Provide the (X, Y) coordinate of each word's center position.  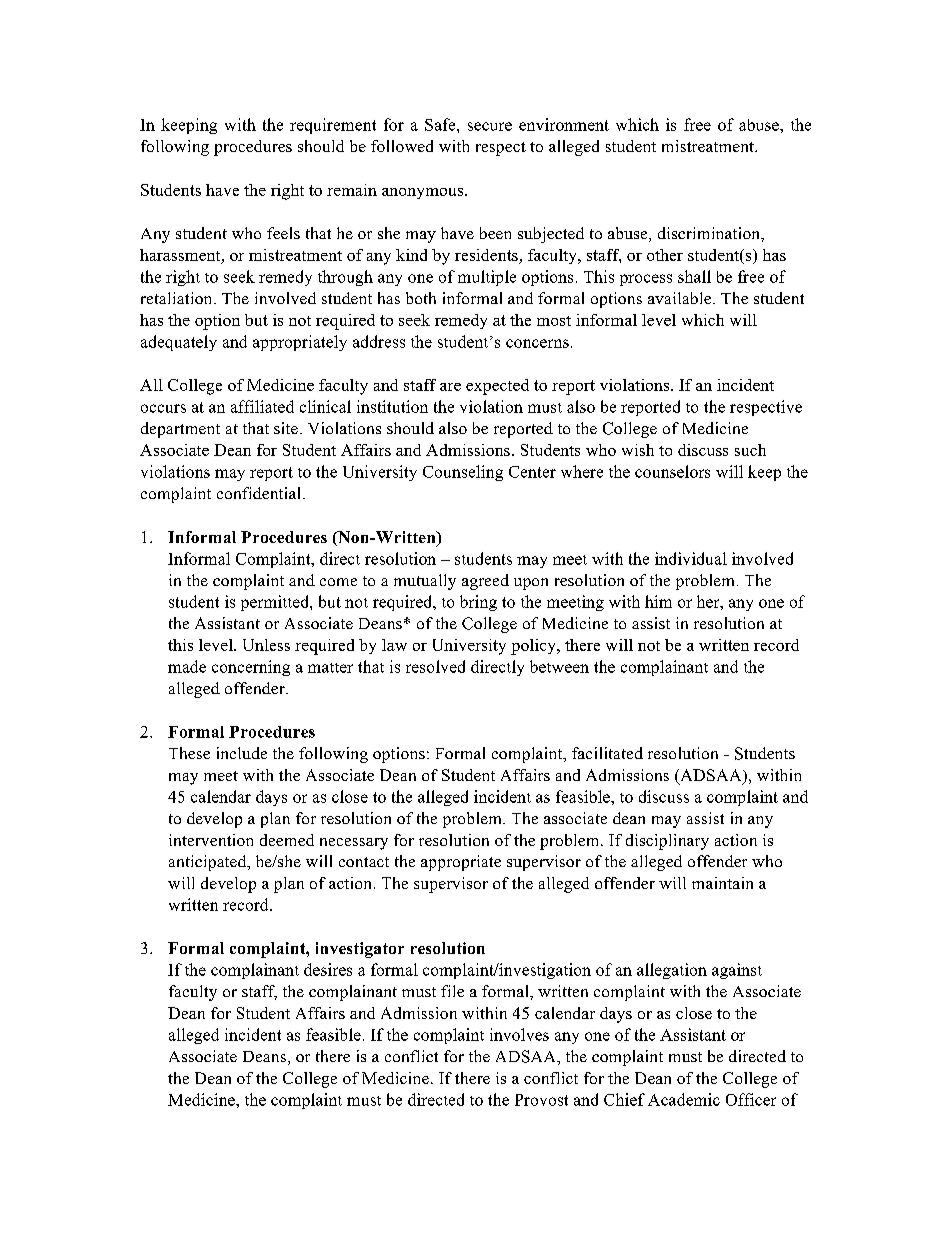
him (658, 601)
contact (364, 862)
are (450, 387)
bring (478, 603)
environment (564, 124)
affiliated (262, 406)
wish (638, 450)
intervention (211, 840)
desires (328, 969)
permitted (276, 603)
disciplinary (667, 842)
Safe (441, 124)
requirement (333, 126)
